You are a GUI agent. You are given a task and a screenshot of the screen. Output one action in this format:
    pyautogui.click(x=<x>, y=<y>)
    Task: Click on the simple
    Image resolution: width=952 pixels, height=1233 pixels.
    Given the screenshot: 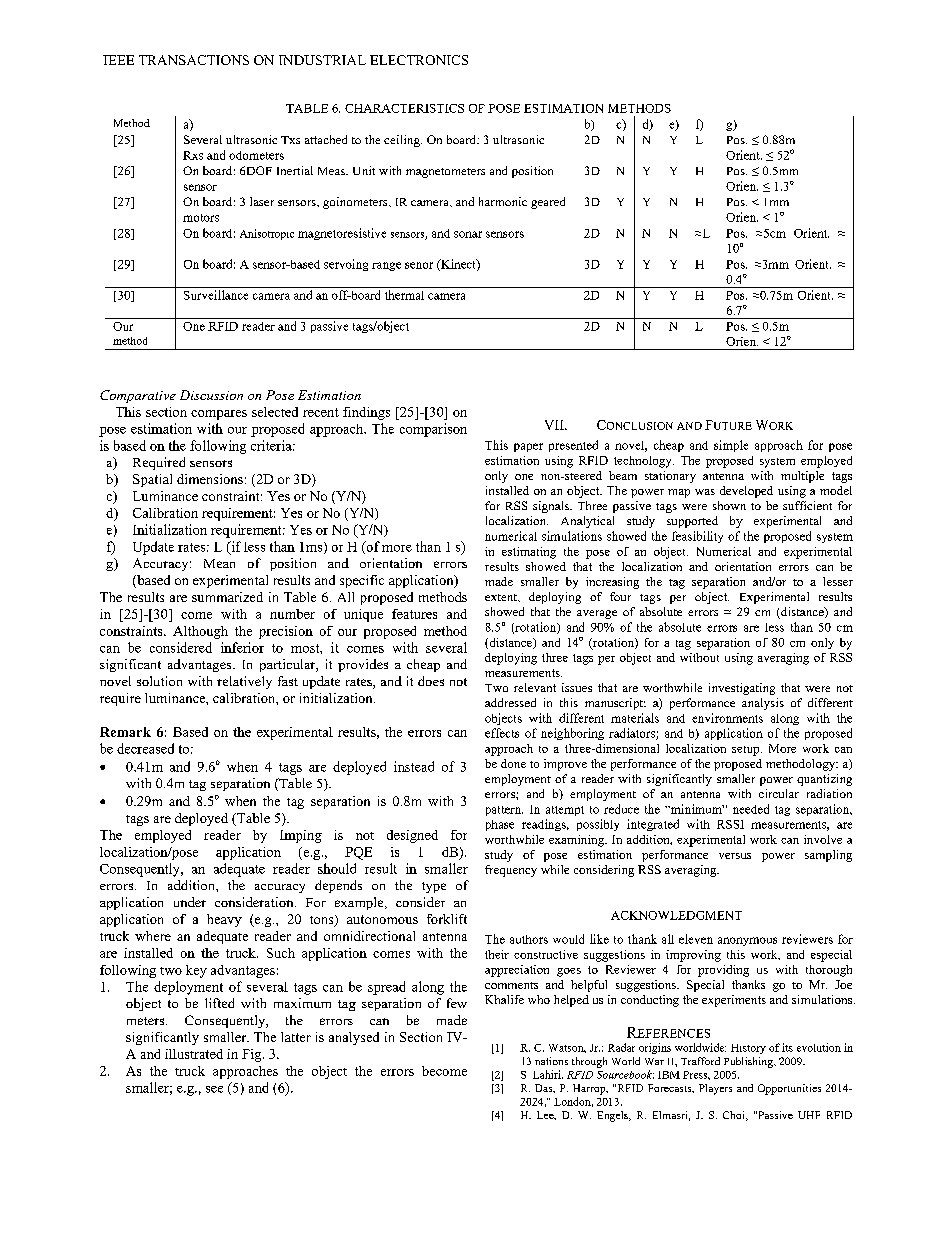 What is the action you would take?
    pyautogui.click(x=731, y=446)
